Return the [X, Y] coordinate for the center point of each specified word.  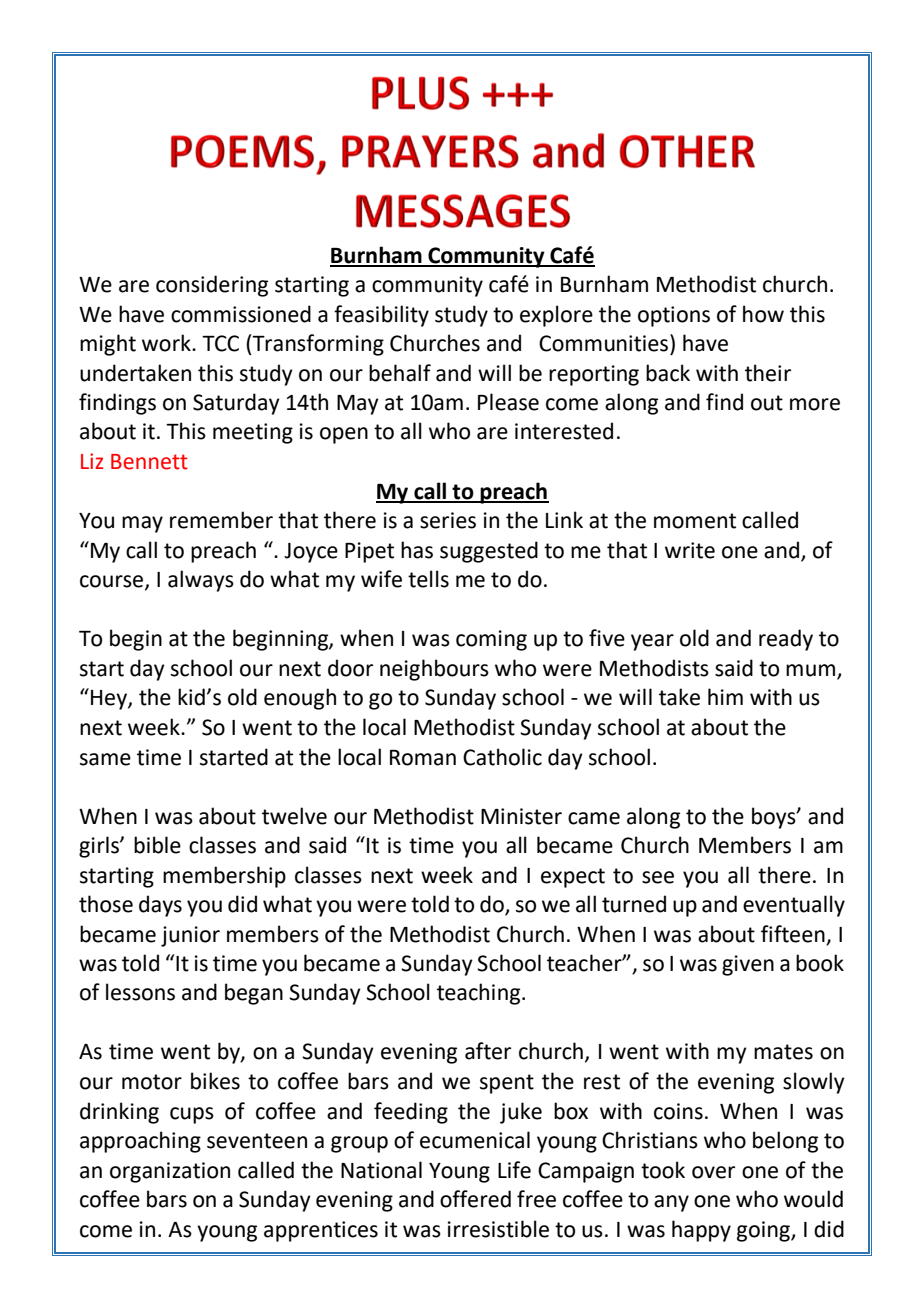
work [167, 343]
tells [428, 579]
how [763, 314]
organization [170, 1172]
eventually [794, 906]
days [160, 906]
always [201, 581]
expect [573, 878]
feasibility [381, 316]
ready [786, 640]
